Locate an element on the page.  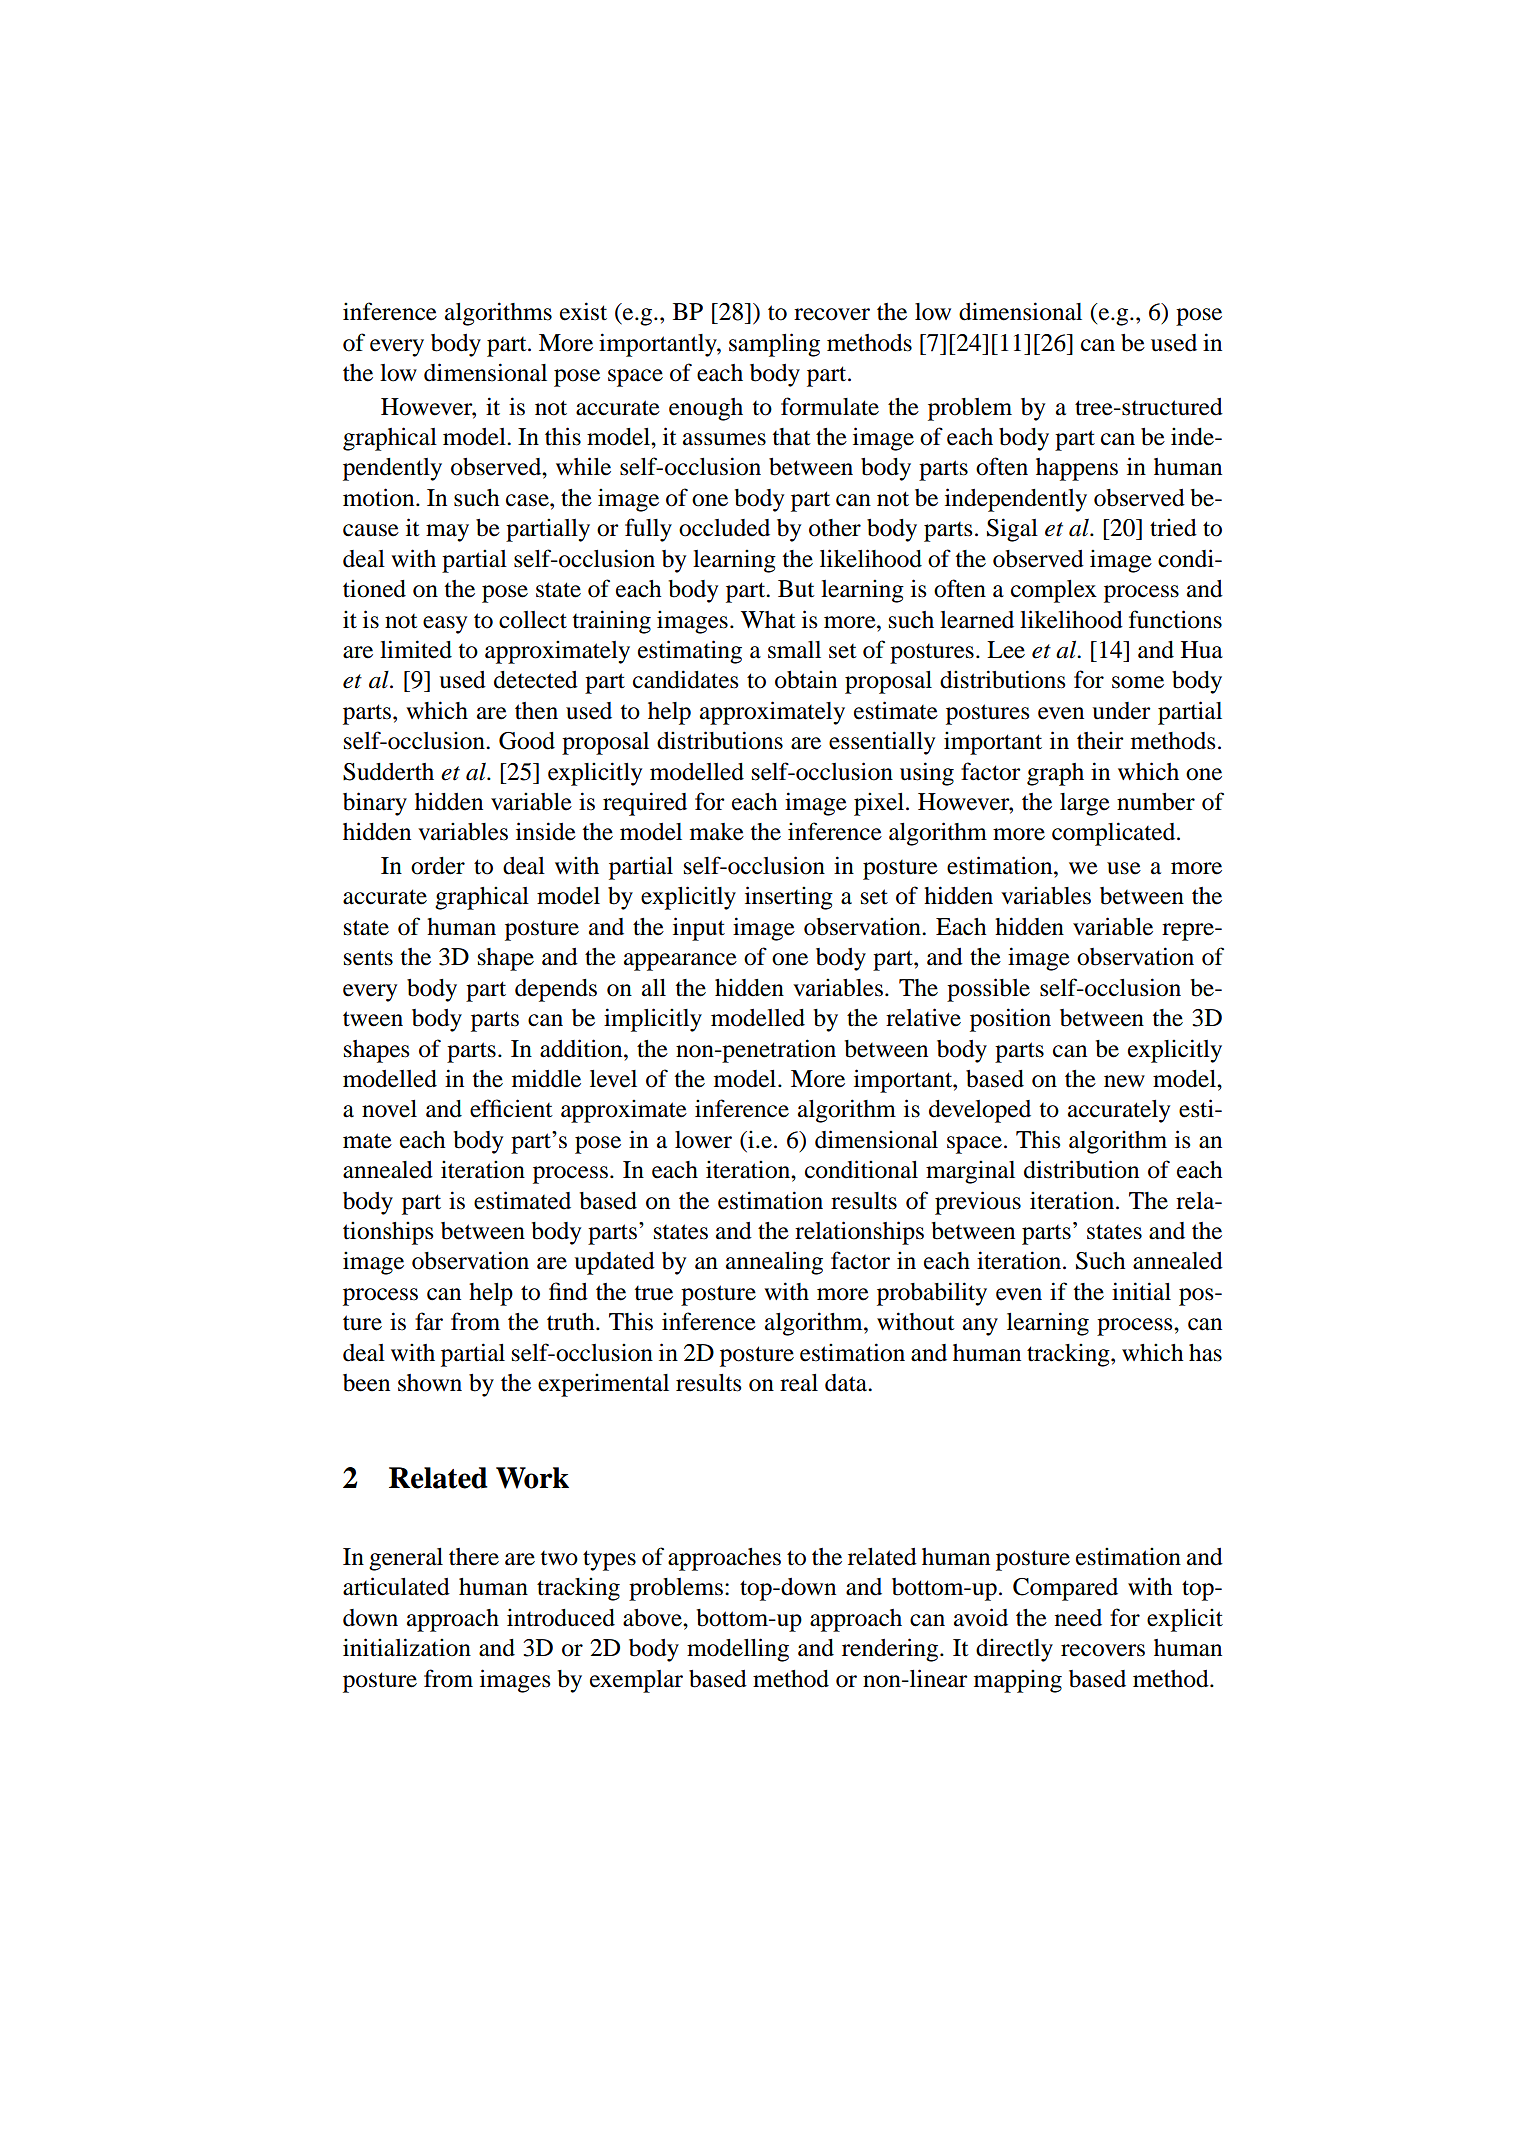
new is located at coordinates (1124, 1081).
